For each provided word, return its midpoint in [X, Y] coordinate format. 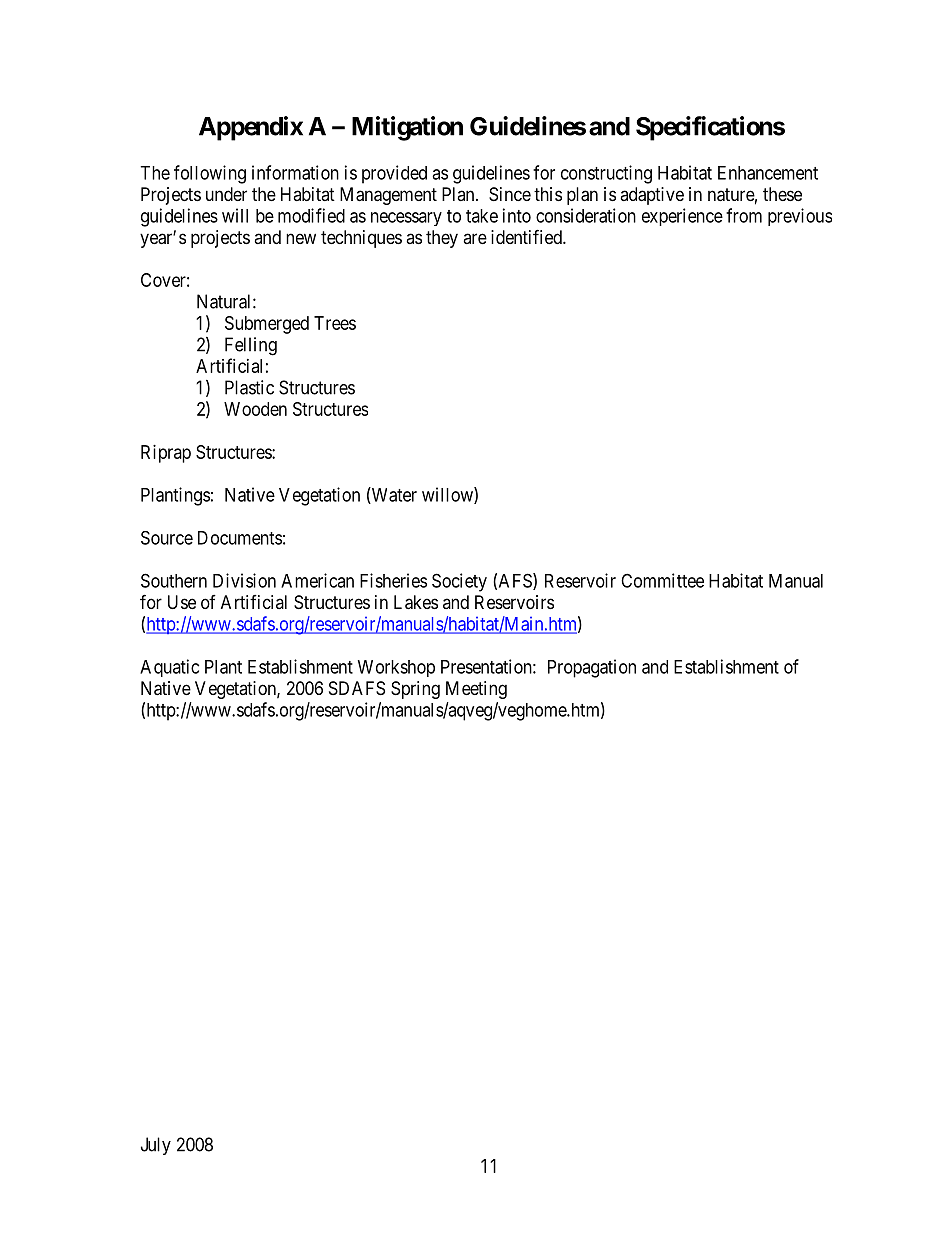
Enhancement [768, 173]
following [210, 174]
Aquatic [169, 668]
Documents [240, 538]
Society [459, 582]
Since [510, 194]
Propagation [592, 668]
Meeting [476, 690]
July [156, 1146]
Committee [662, 580]
